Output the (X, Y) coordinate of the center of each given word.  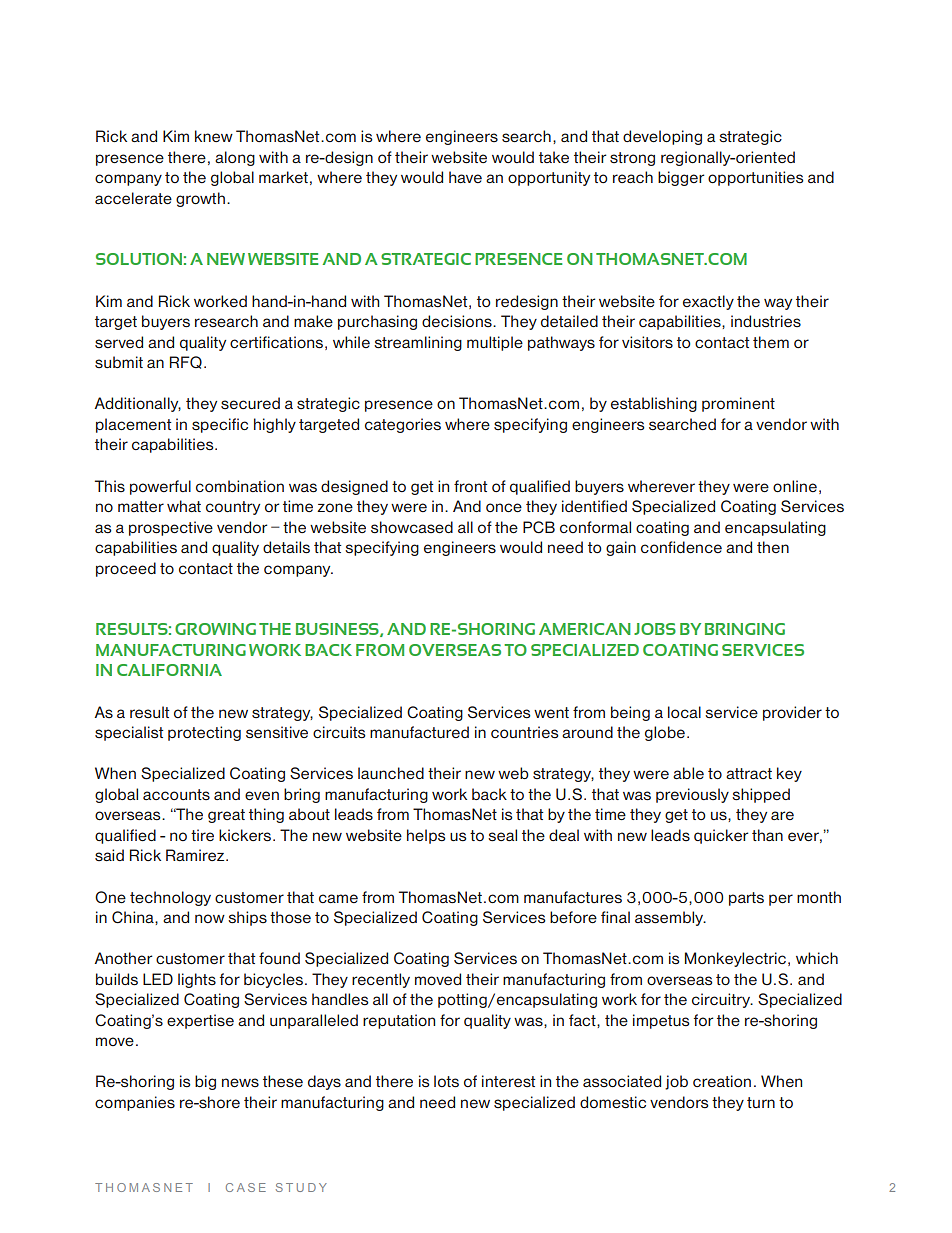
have (465, 177)
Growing (215, 629)
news (240, 1082)
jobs (655, 629)
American (584, 629)
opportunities (756, 178)
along (235, 158)
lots (446, 1081)
